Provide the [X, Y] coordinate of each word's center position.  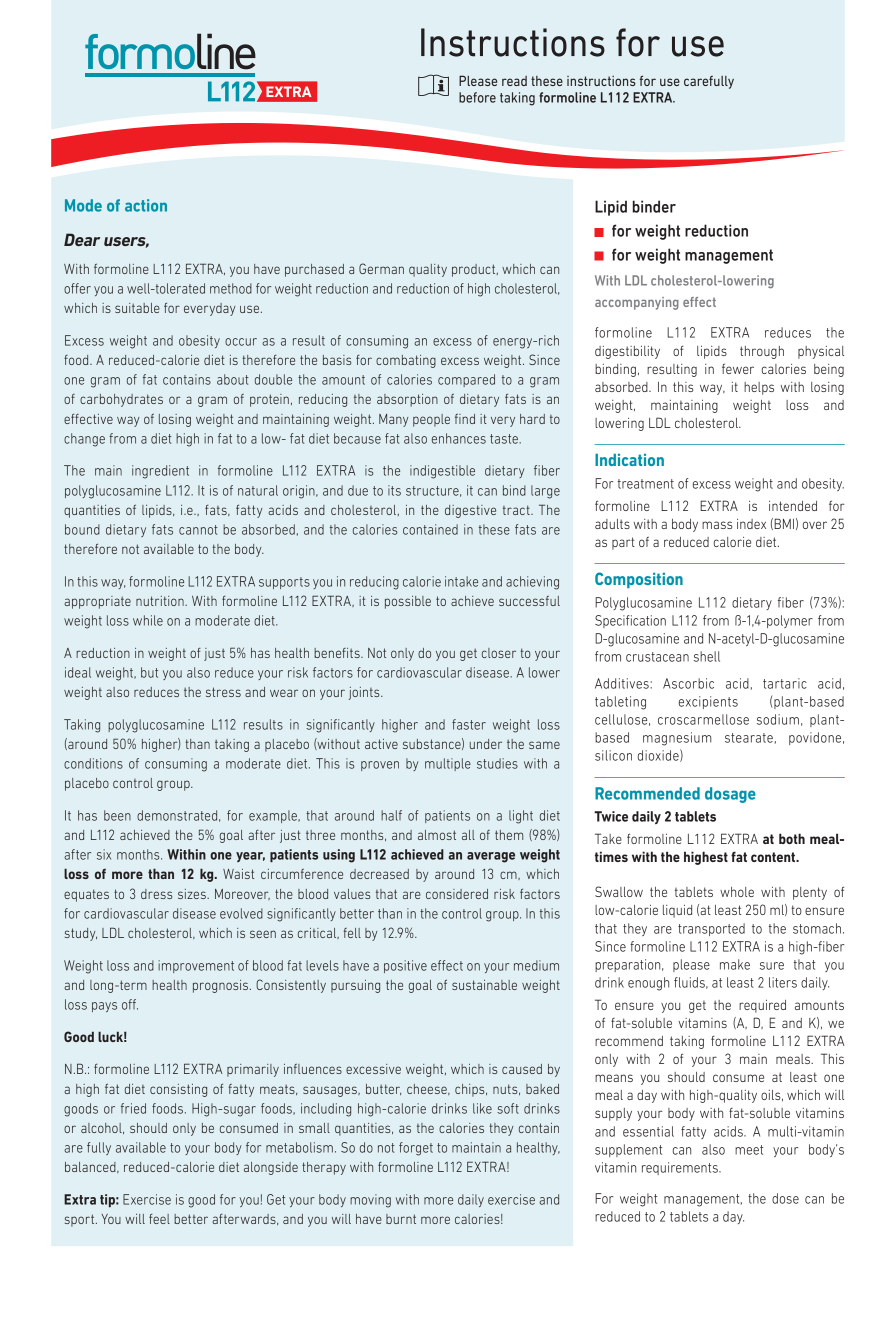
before [477, 97]
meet [749, 1150]
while [148, 620]
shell [707, 656]
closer [499, 653]
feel [159, 1219]
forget [416, 1149]
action [146, 205]
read [514, 81]
